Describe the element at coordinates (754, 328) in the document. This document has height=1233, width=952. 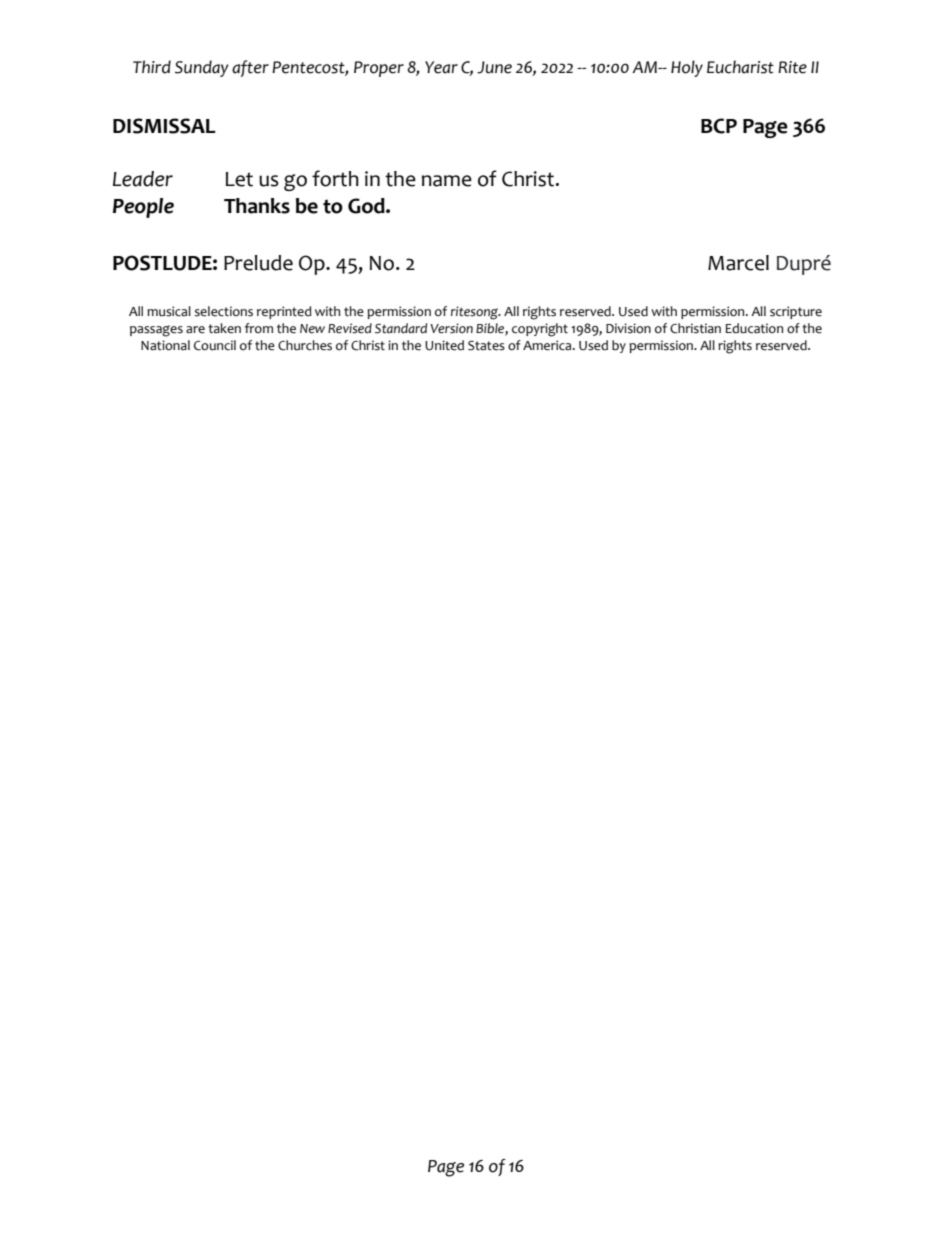
I see `Education` at that location.
